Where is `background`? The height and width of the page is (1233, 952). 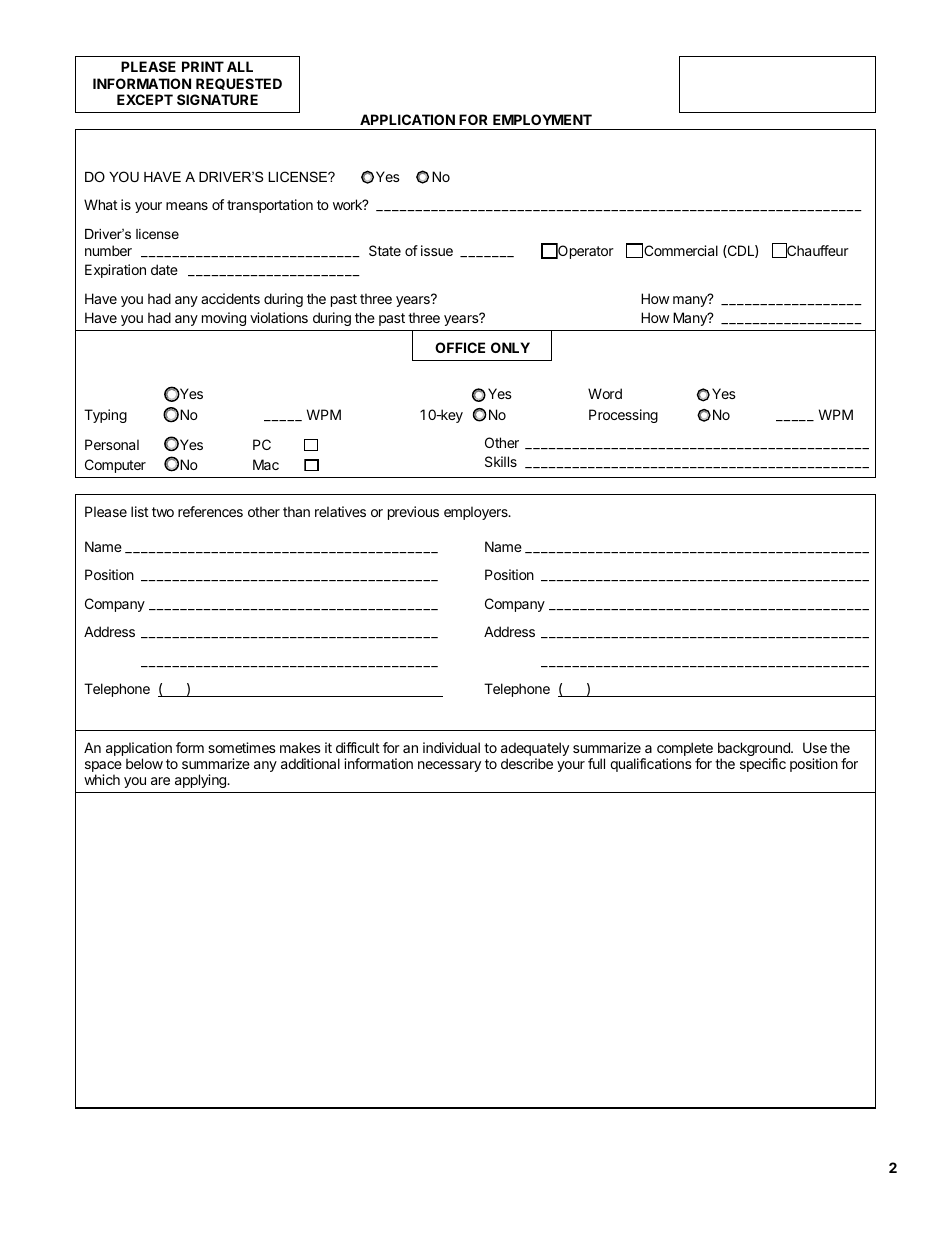 background is located at coordinates (755, 750).
